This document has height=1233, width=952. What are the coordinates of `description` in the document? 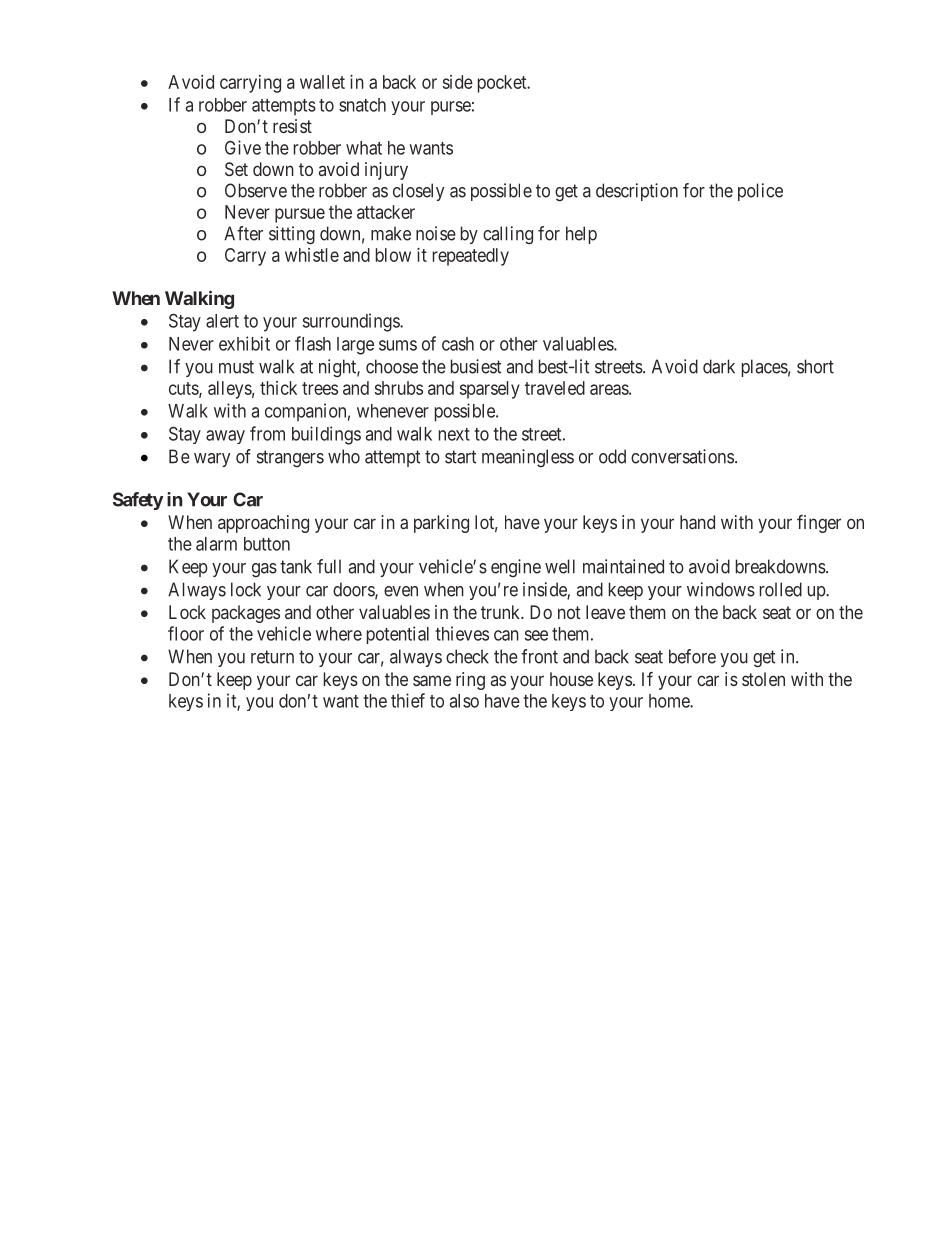 It's located at (637, 192).
